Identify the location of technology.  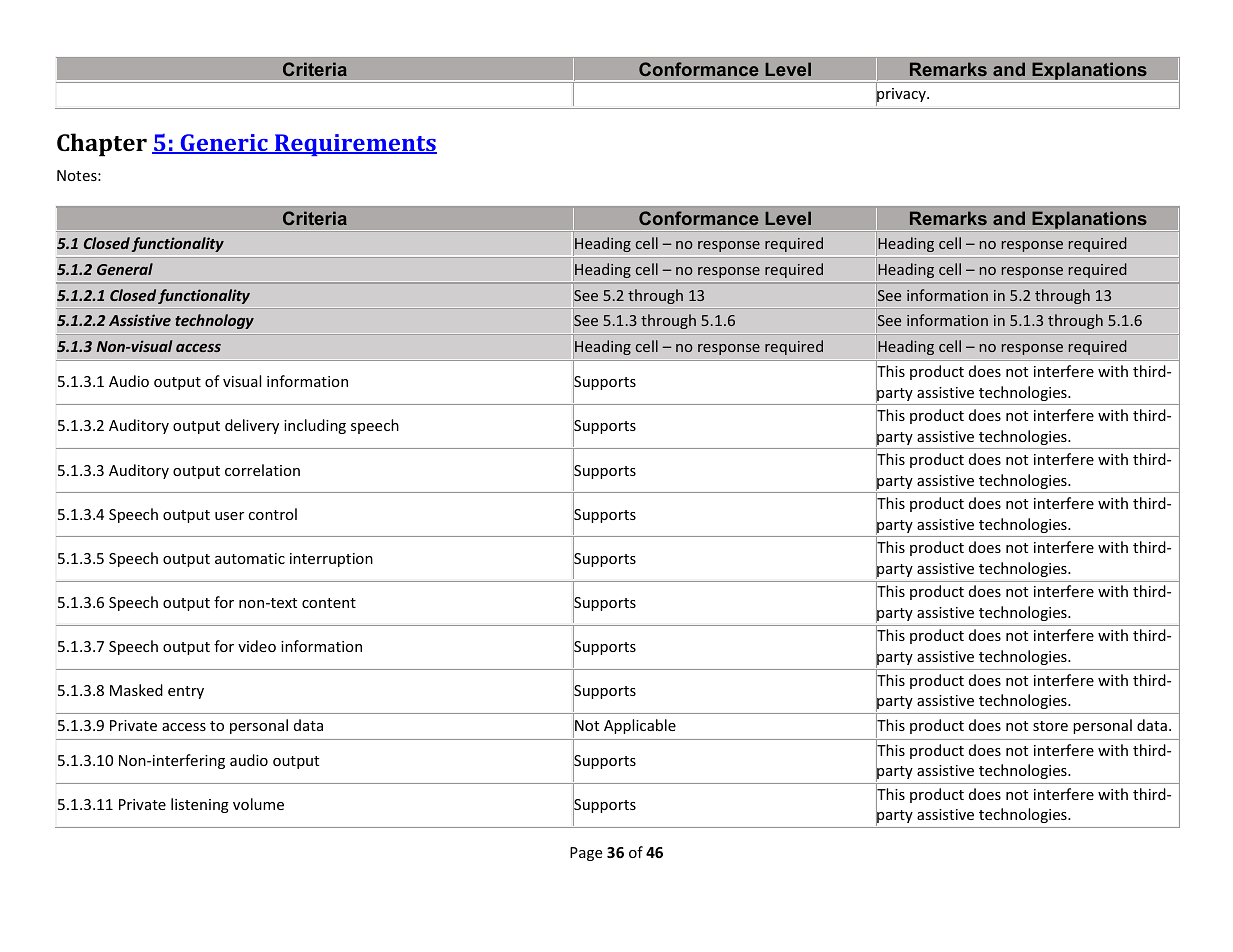
(214, 321).
